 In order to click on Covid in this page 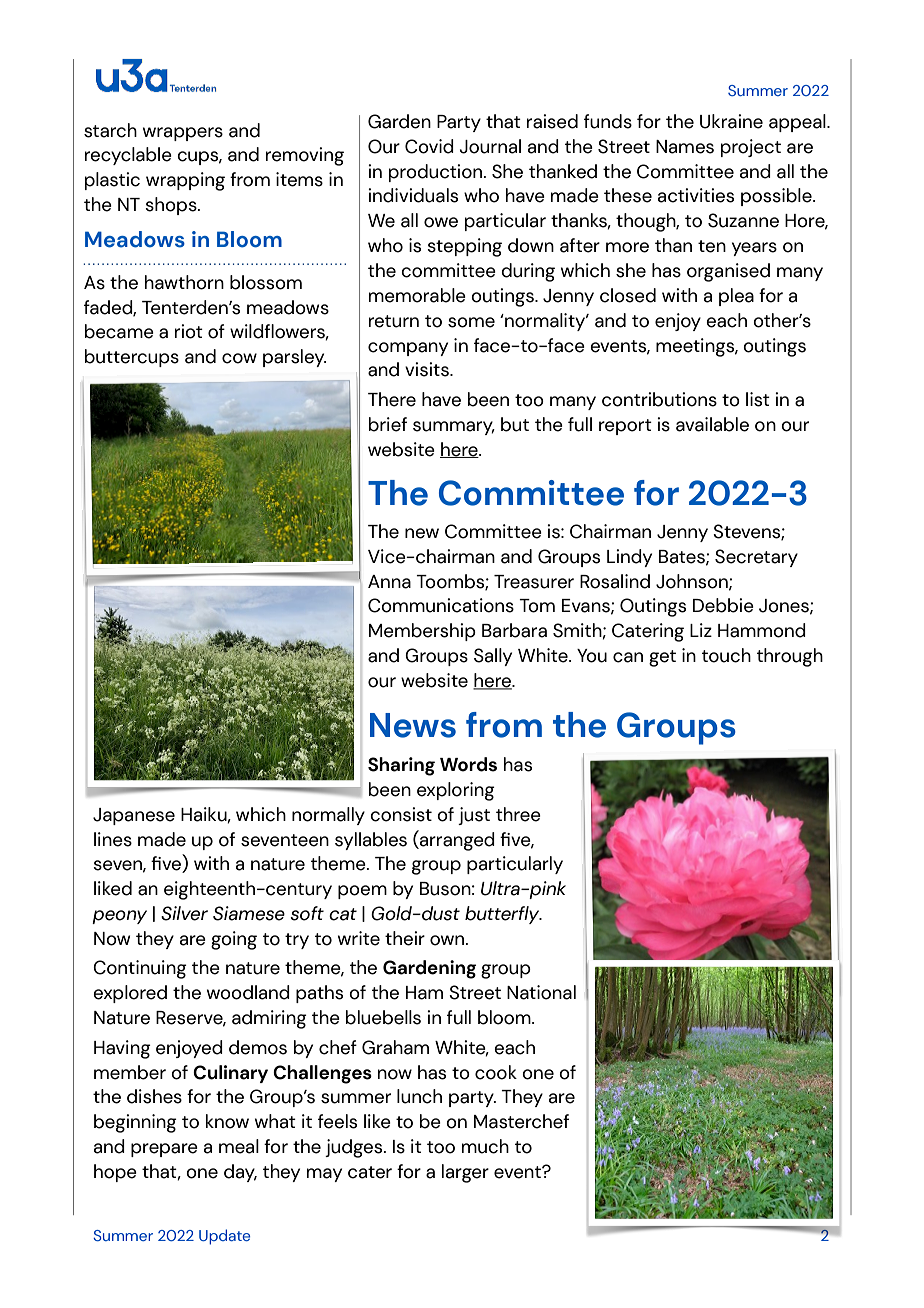, I will do `click(429, 146)`.
